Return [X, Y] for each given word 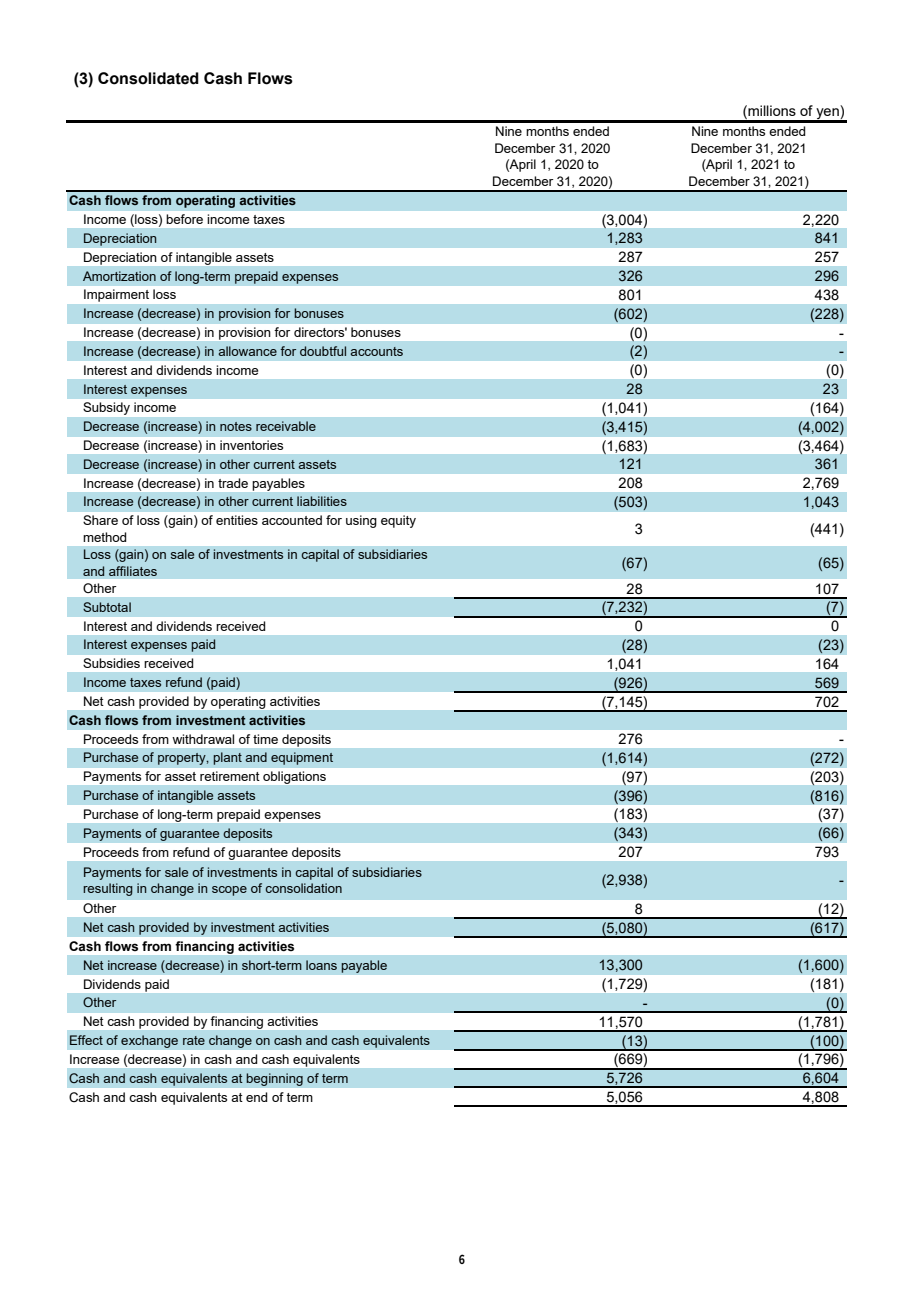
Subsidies [111, 663]
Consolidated [148, 78]
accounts [376, 351]
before [185, 219]
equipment [302, 758]
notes [236, 426]
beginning [274, 1079]
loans [321, 965]
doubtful [323, 351]
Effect [86, 1040]
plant [227, 758]
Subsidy [107, 408]
